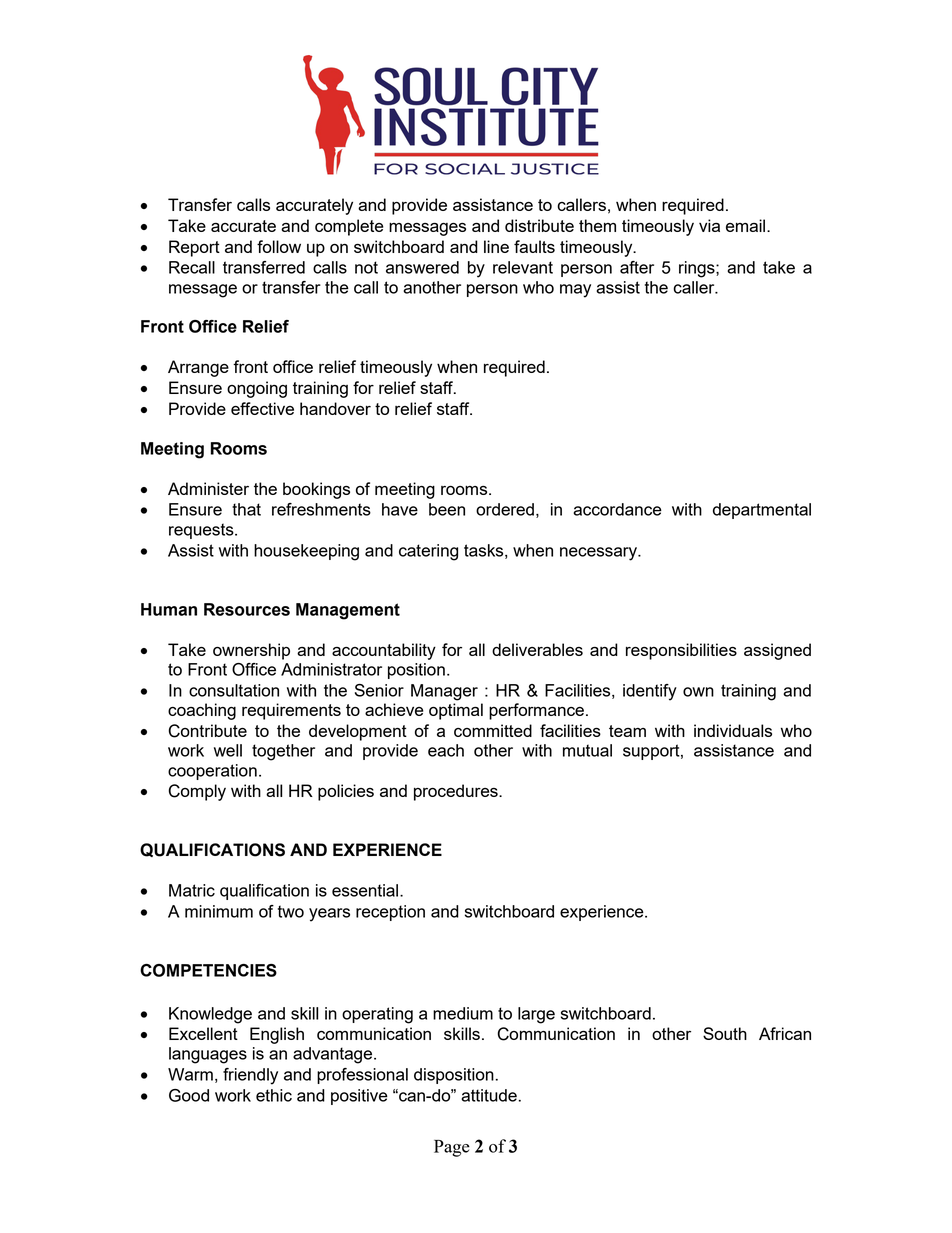 This screenshot has height=1233, width=952. What do you see at coordinates (725, 1033) in the screenshot?
I see `South` at bounding box center [725, 1033].
